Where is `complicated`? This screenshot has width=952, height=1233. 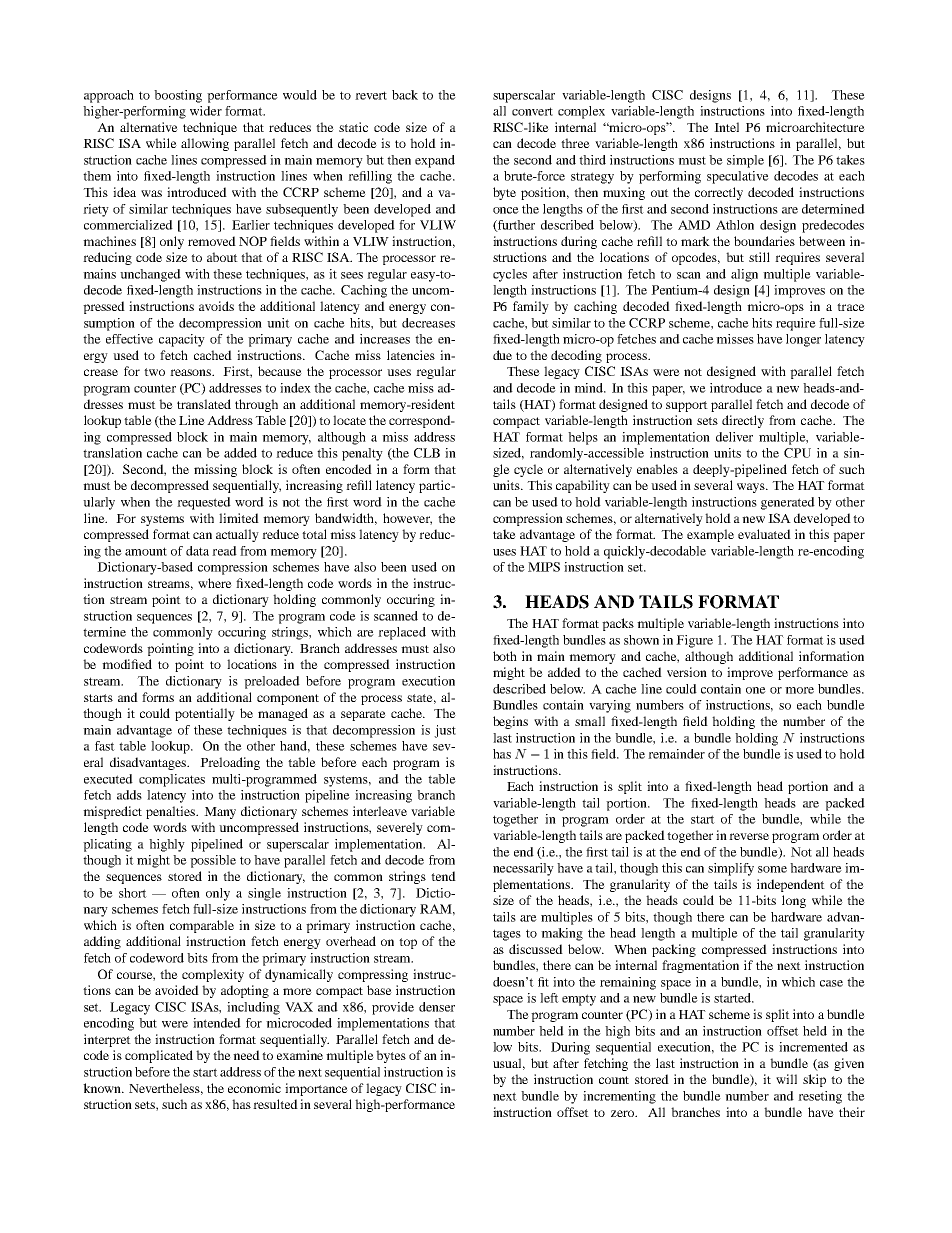
complicated is located at coordinates (159, 1056).
